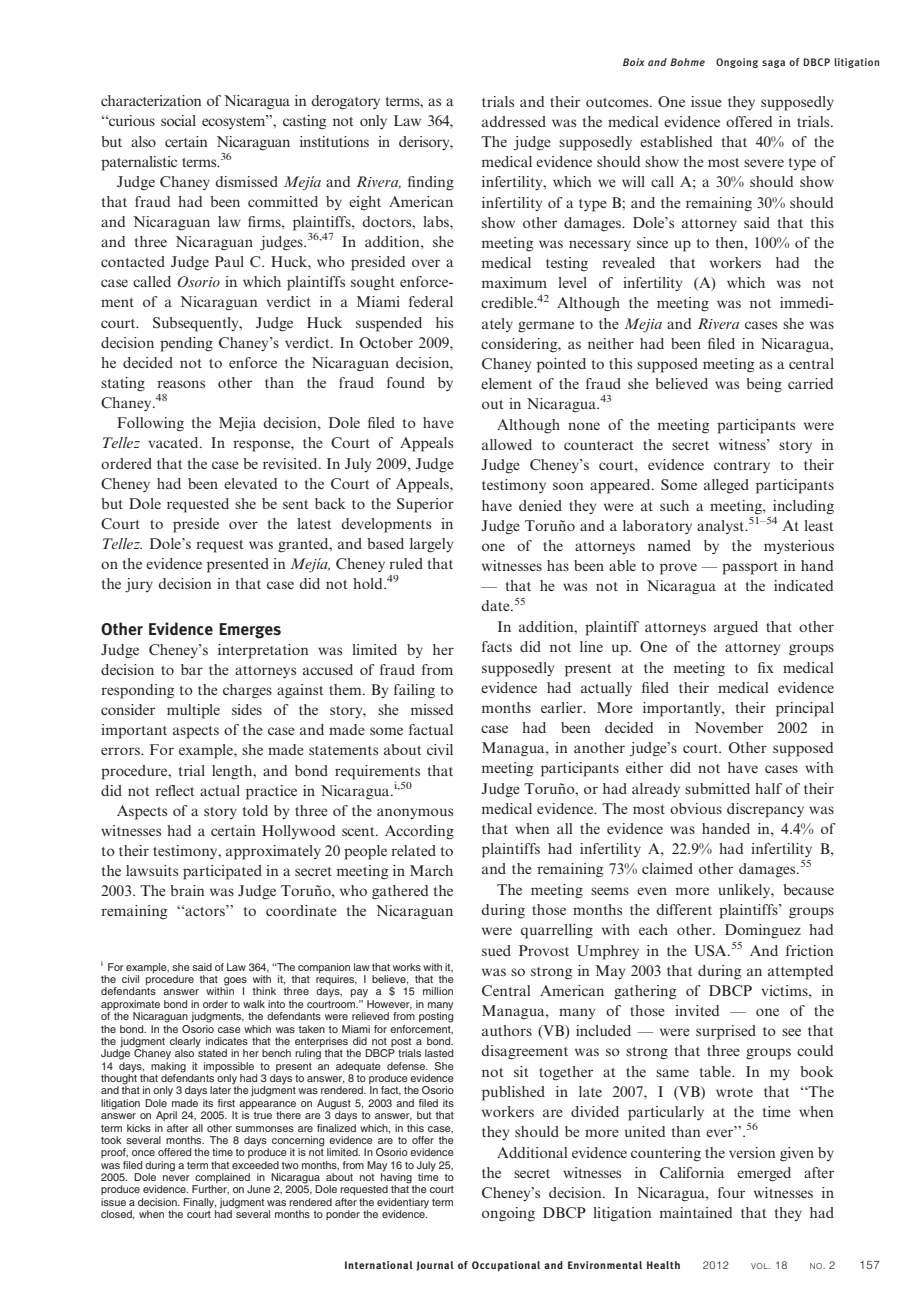  Describe the element at coordinates (200, 1204) in the screenshot. I see `Finally` at that location.
